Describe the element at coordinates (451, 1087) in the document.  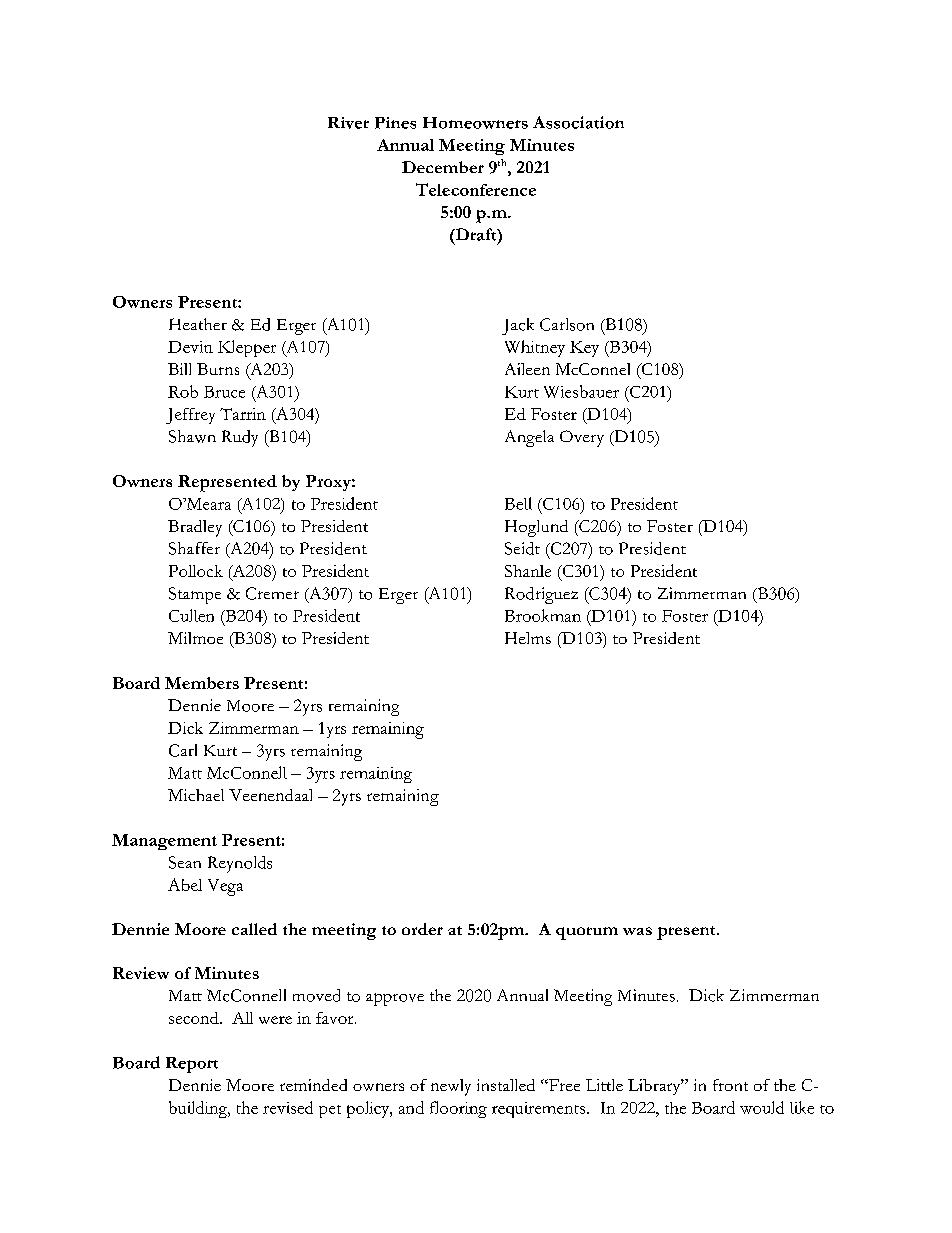
I see `newly` at that location.
